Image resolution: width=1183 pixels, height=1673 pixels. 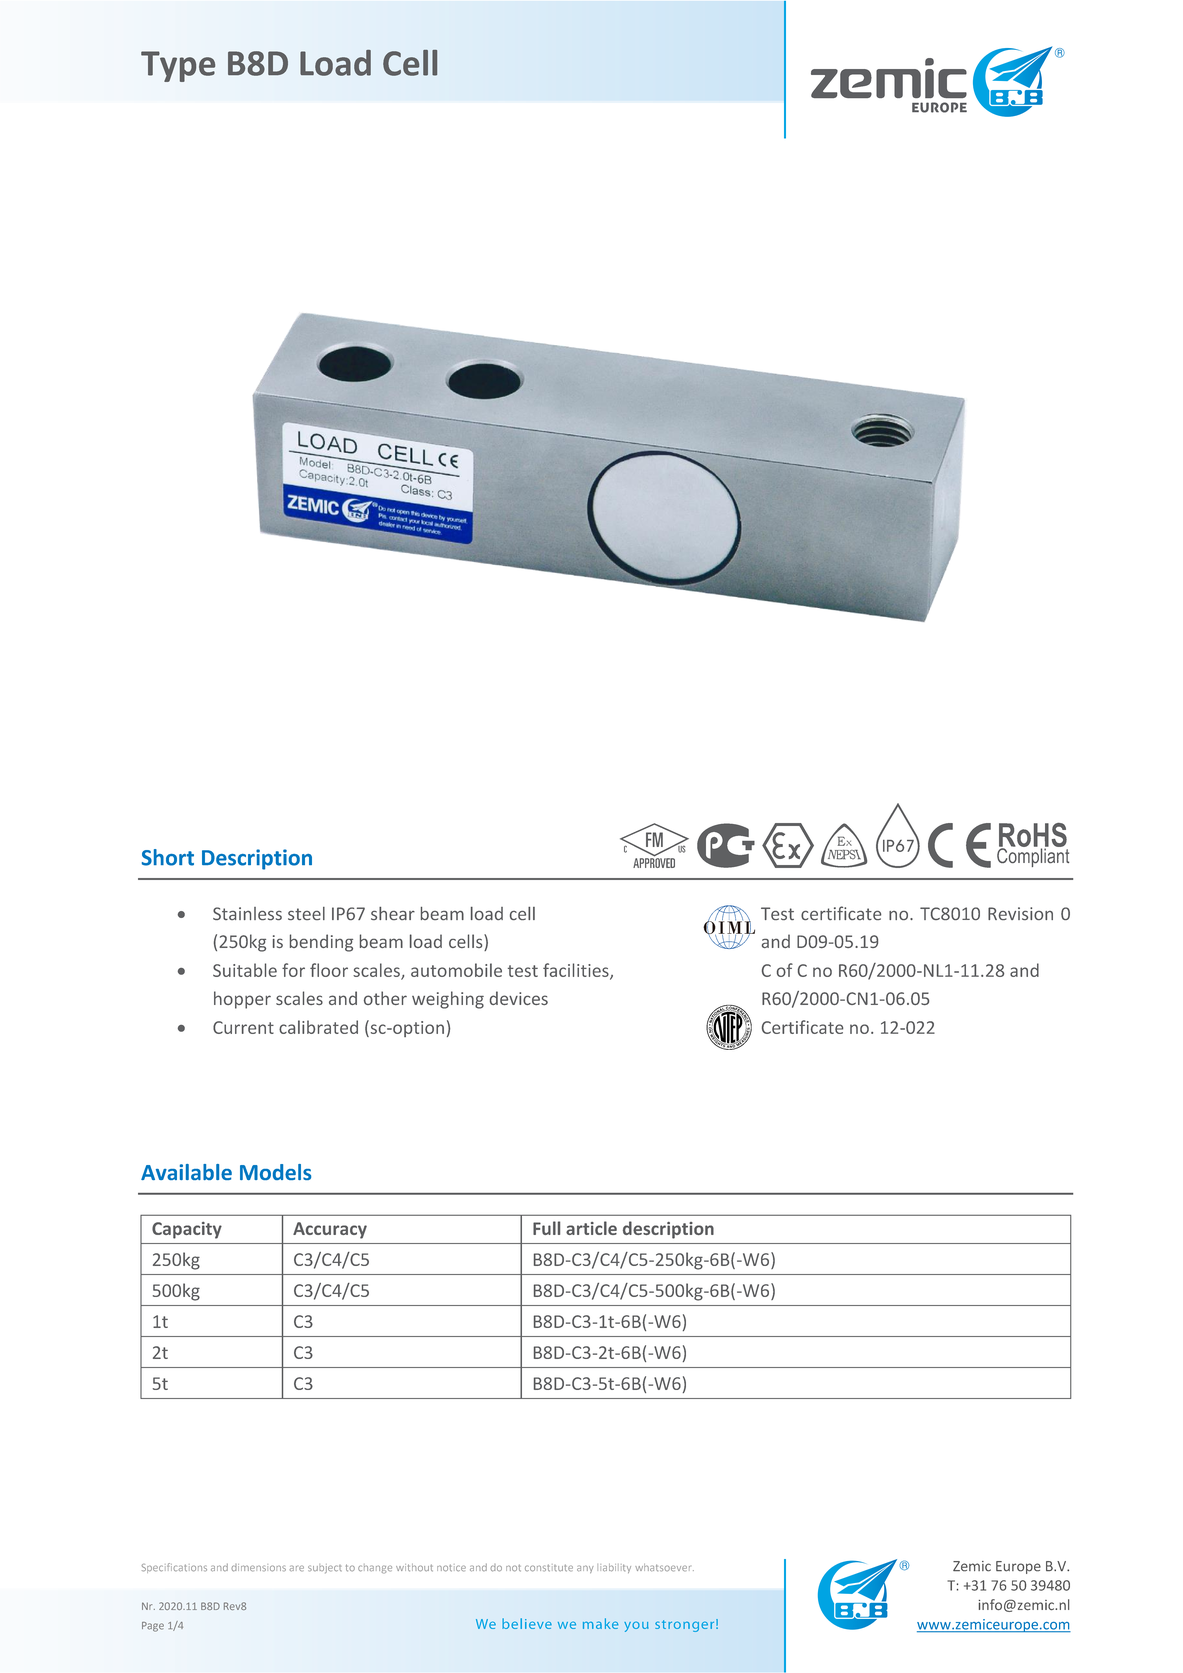 I want to click on any, so click(x=585, y=1569).
